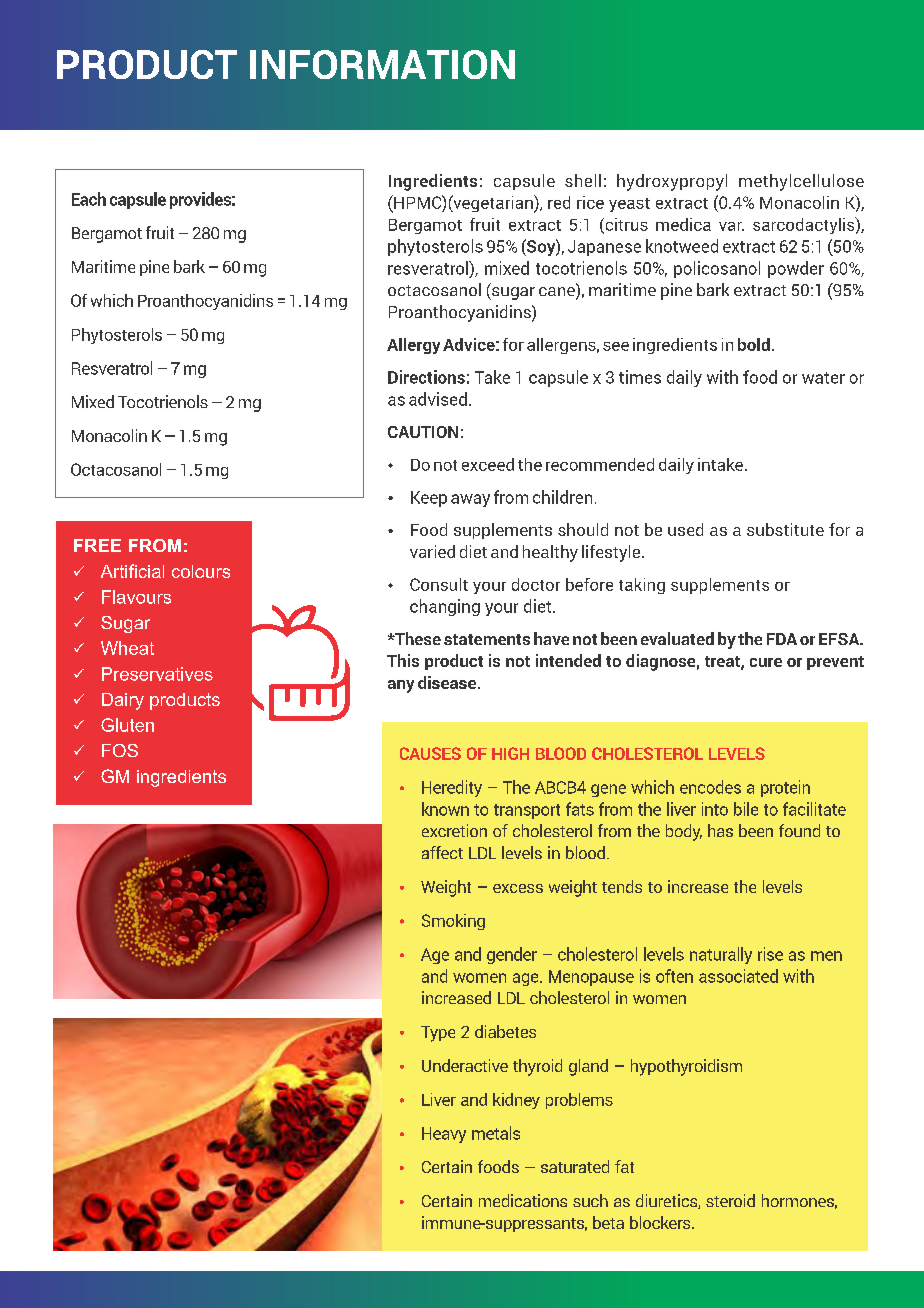 The height and width of the screenshot is (1308, 924). I want to click on metals, so click(496, 1133).
